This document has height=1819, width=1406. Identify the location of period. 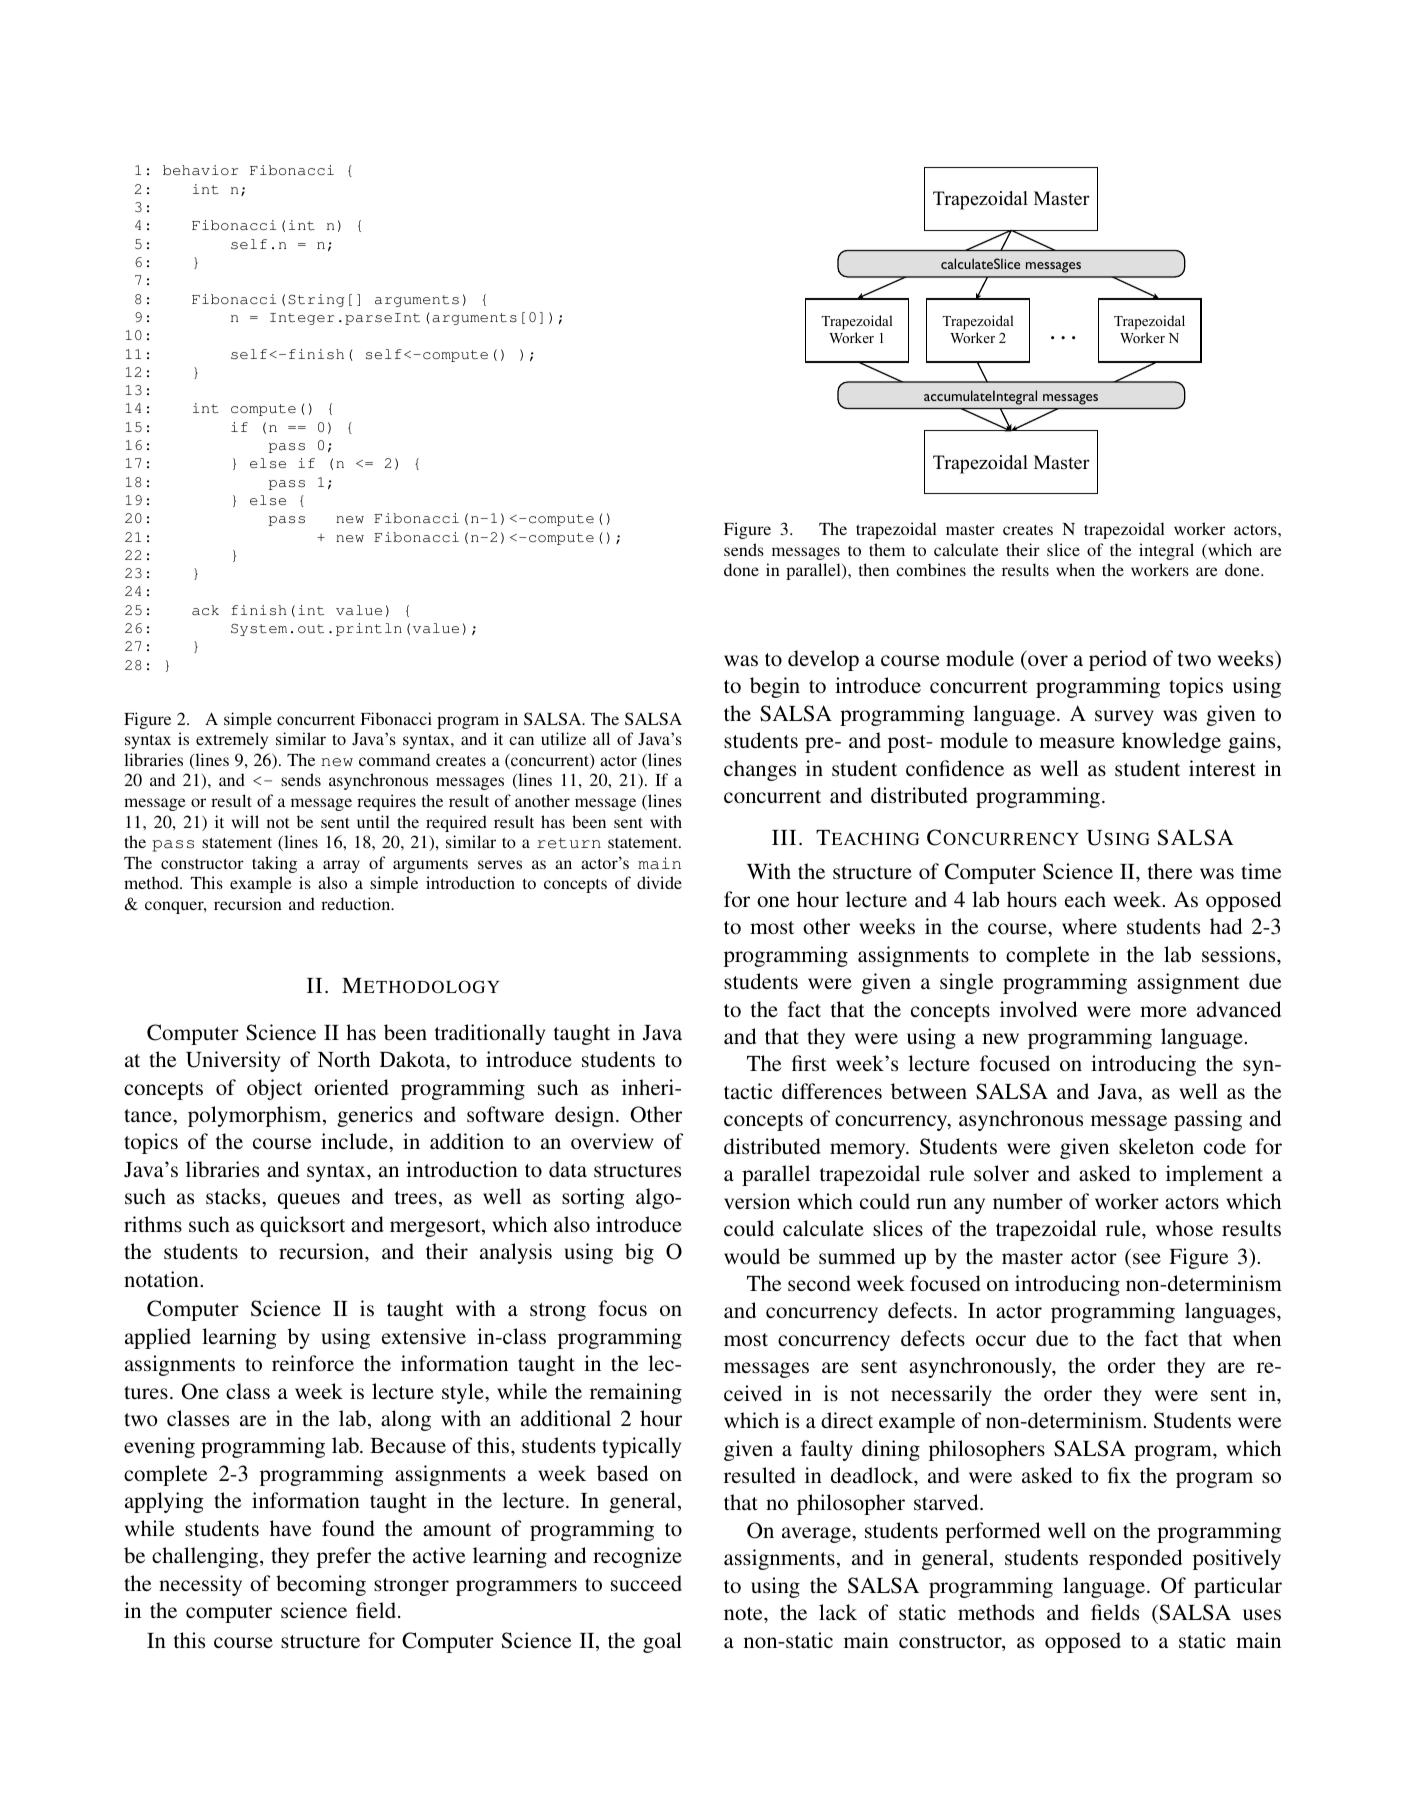
(1118, 660).
